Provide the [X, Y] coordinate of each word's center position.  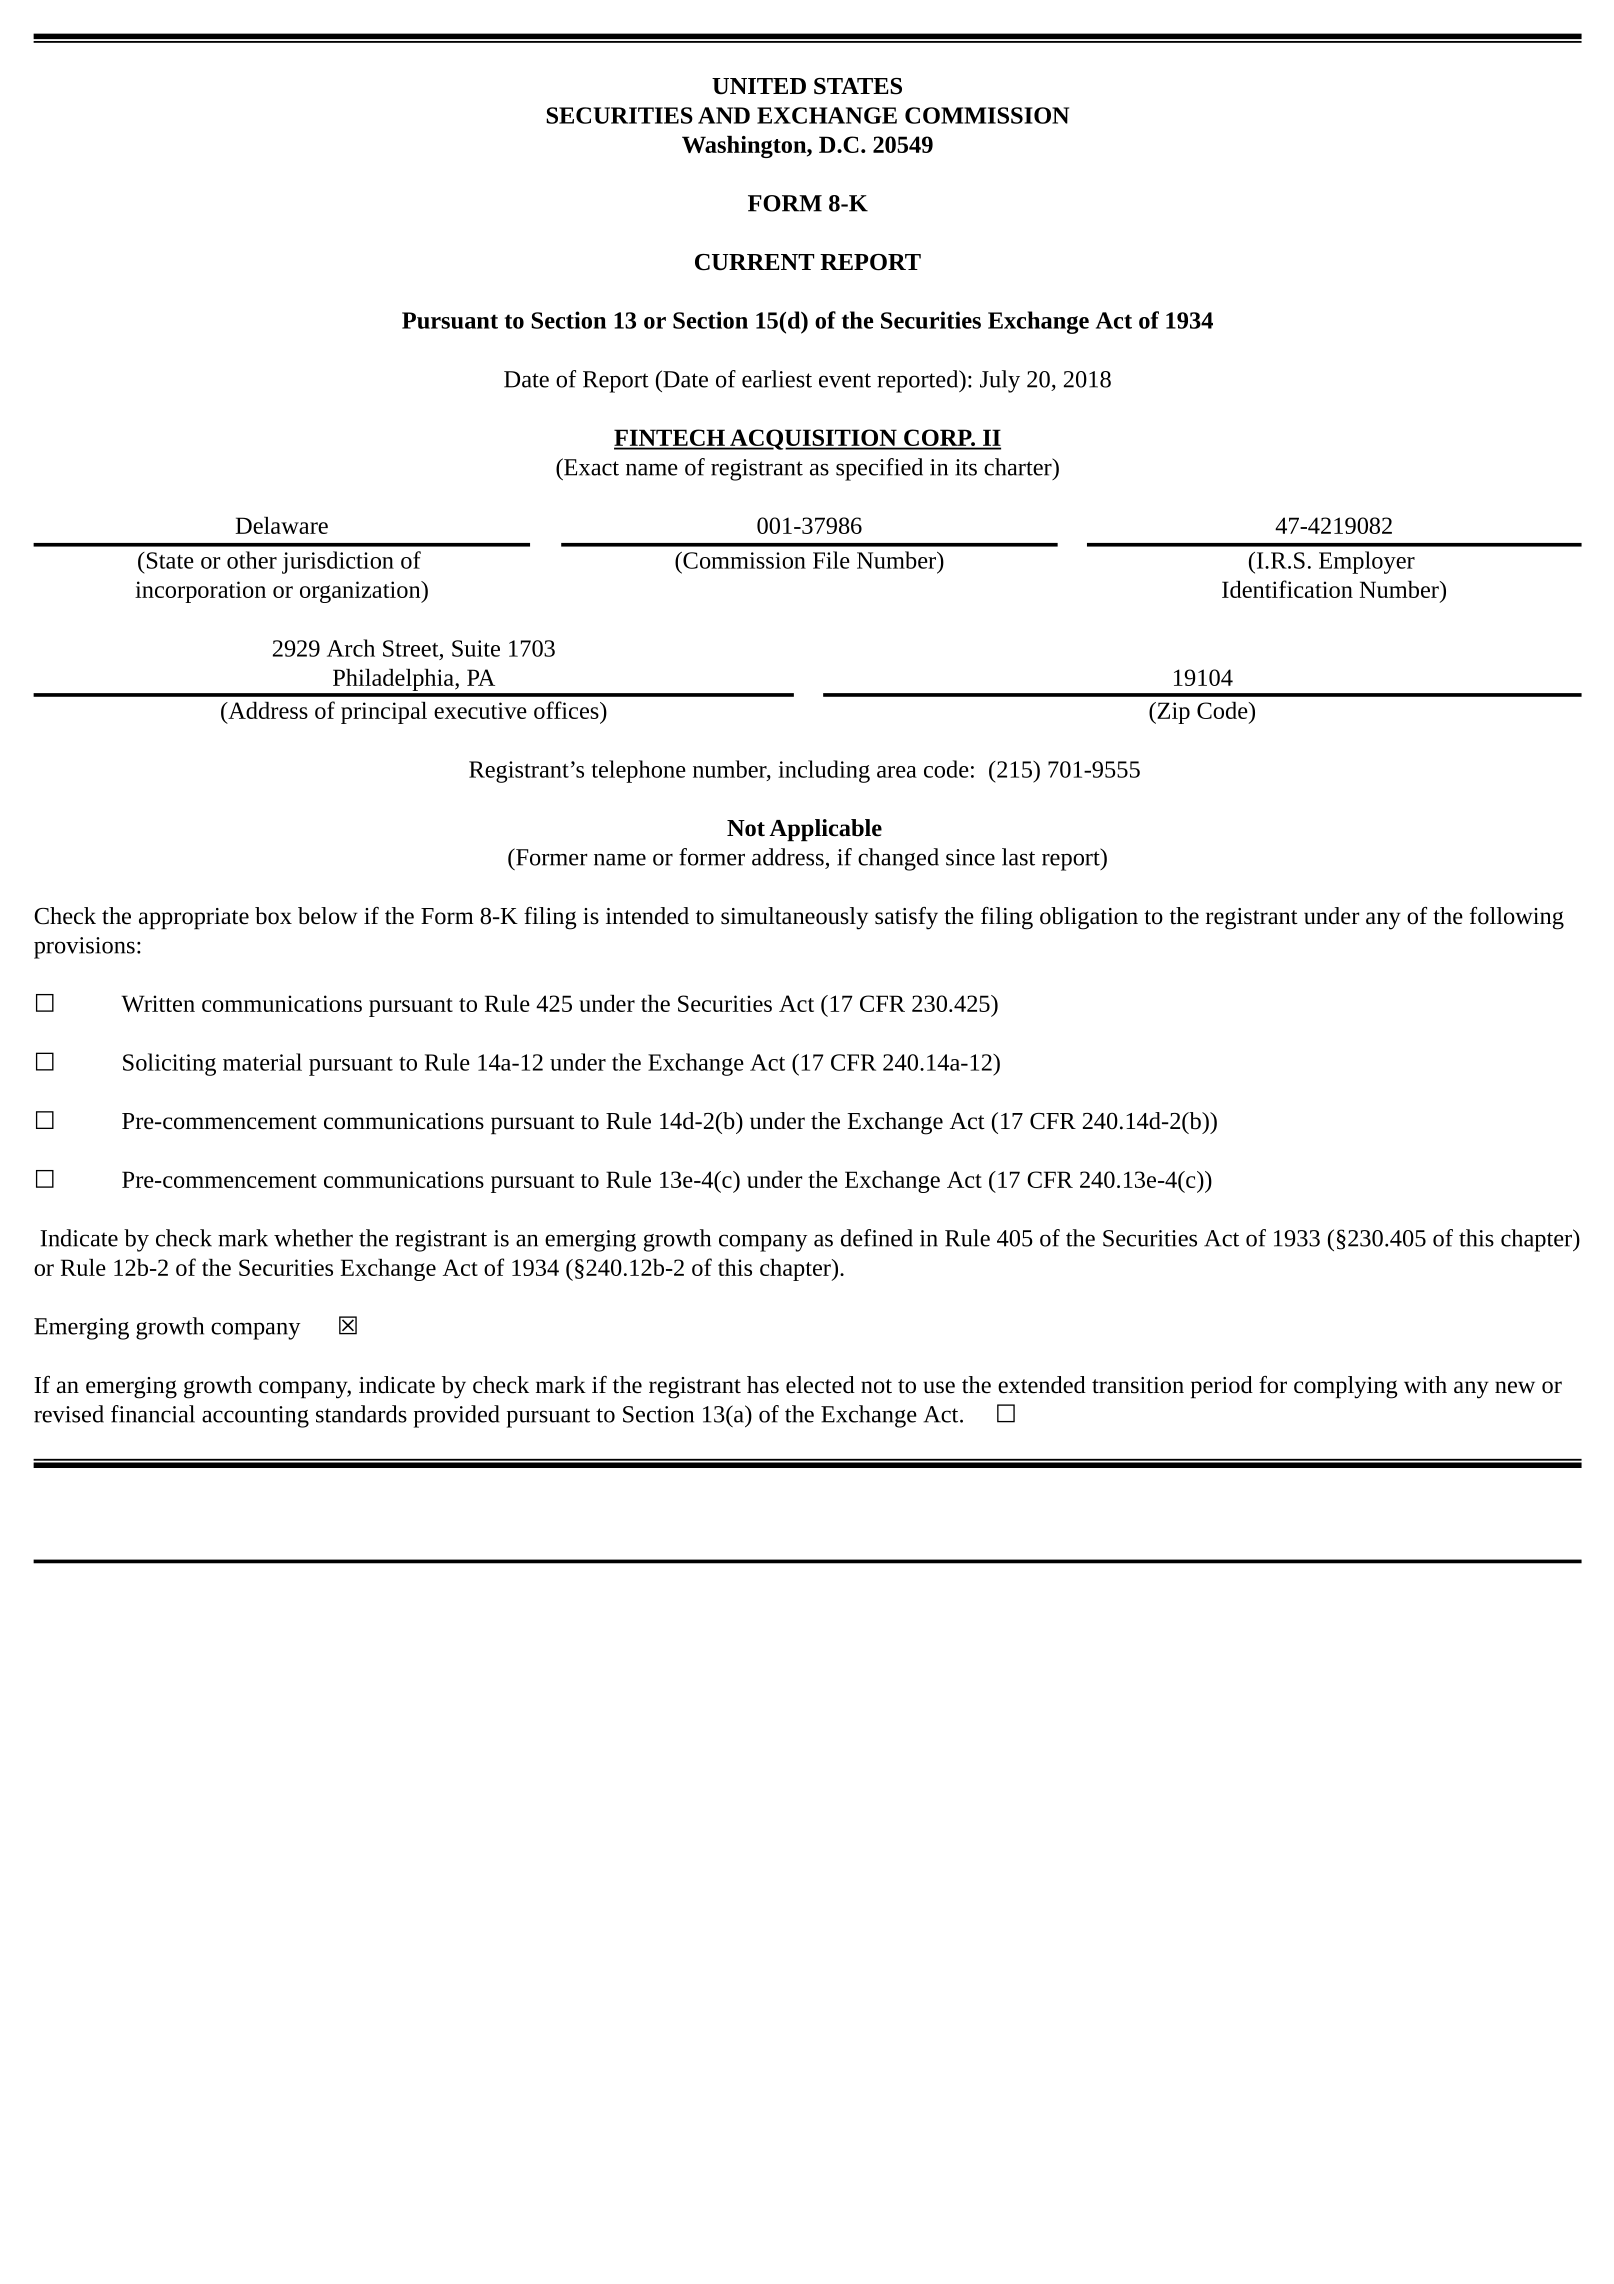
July [1000, 381]
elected [820, 1385]
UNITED [759, 86]
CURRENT [754, 262]
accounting [255, 1417]
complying [1346, 1387]
